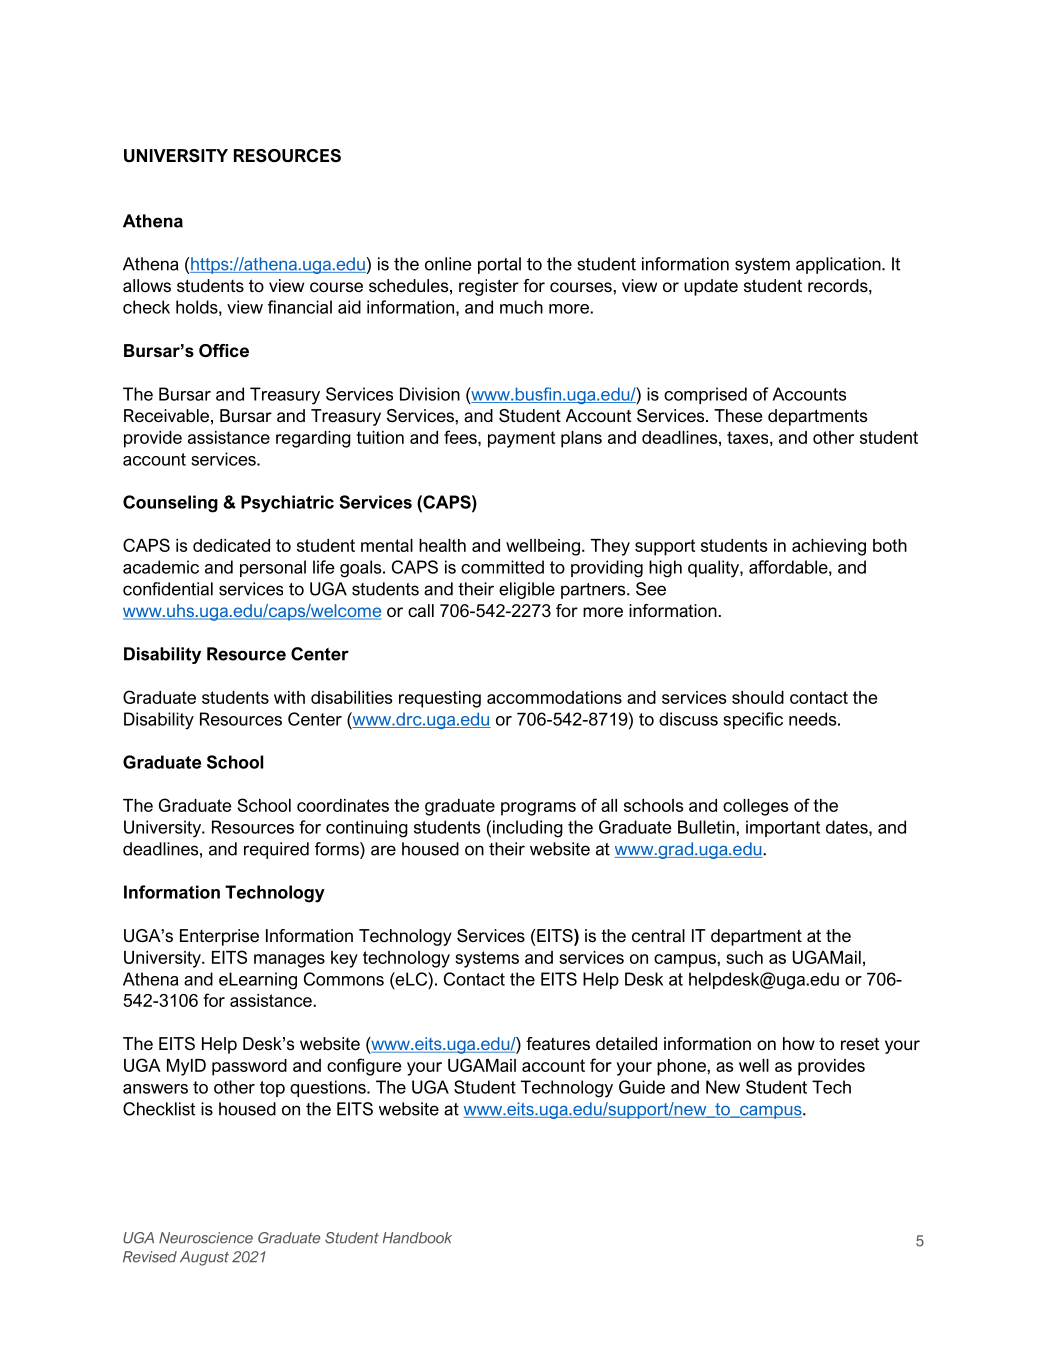  What do you see at coordinates (206, 1238) in the image?
I see `Neuroscience` at bounding box center [206, 1238].
